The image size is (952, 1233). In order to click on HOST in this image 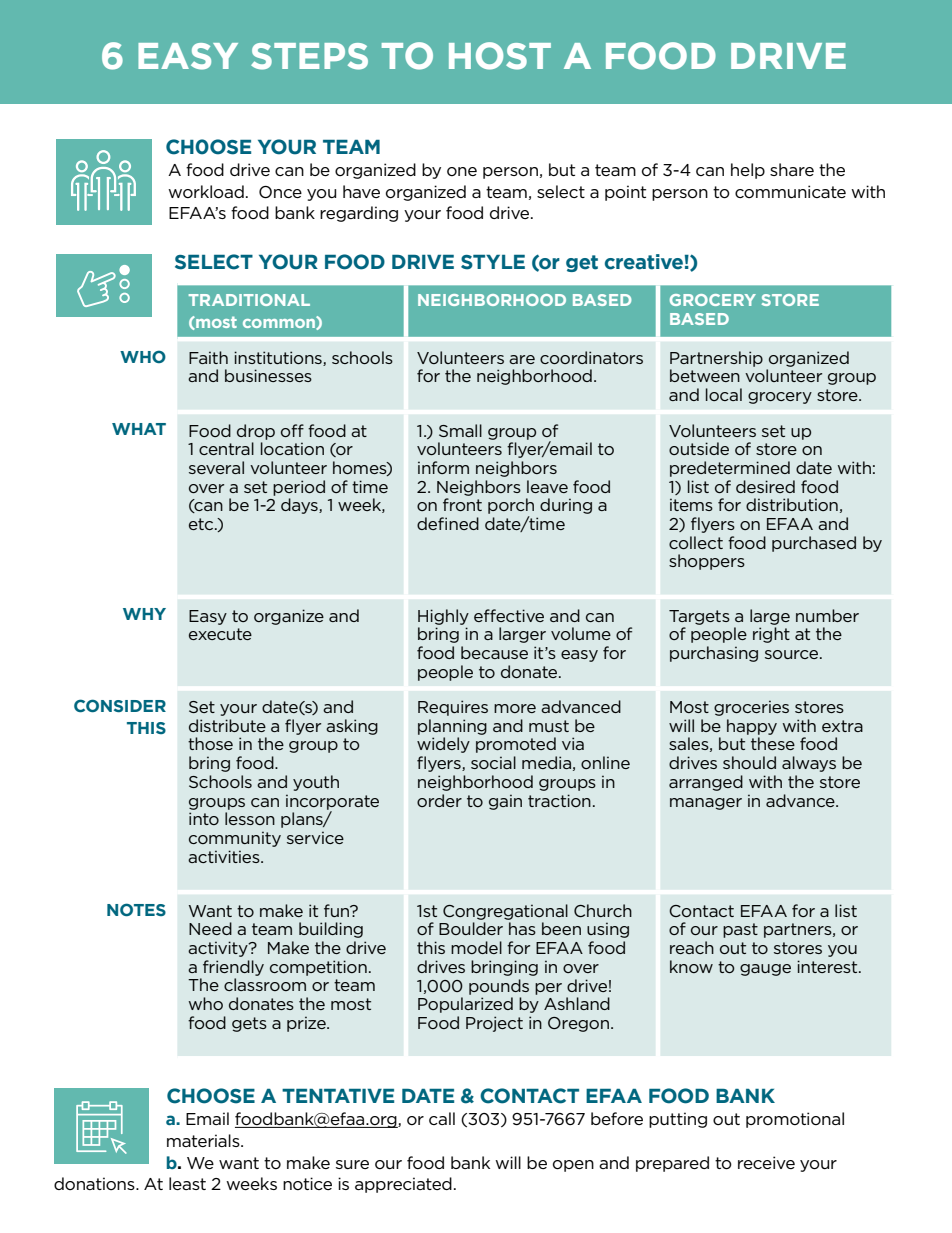, I will do `click(500, 56)`.
